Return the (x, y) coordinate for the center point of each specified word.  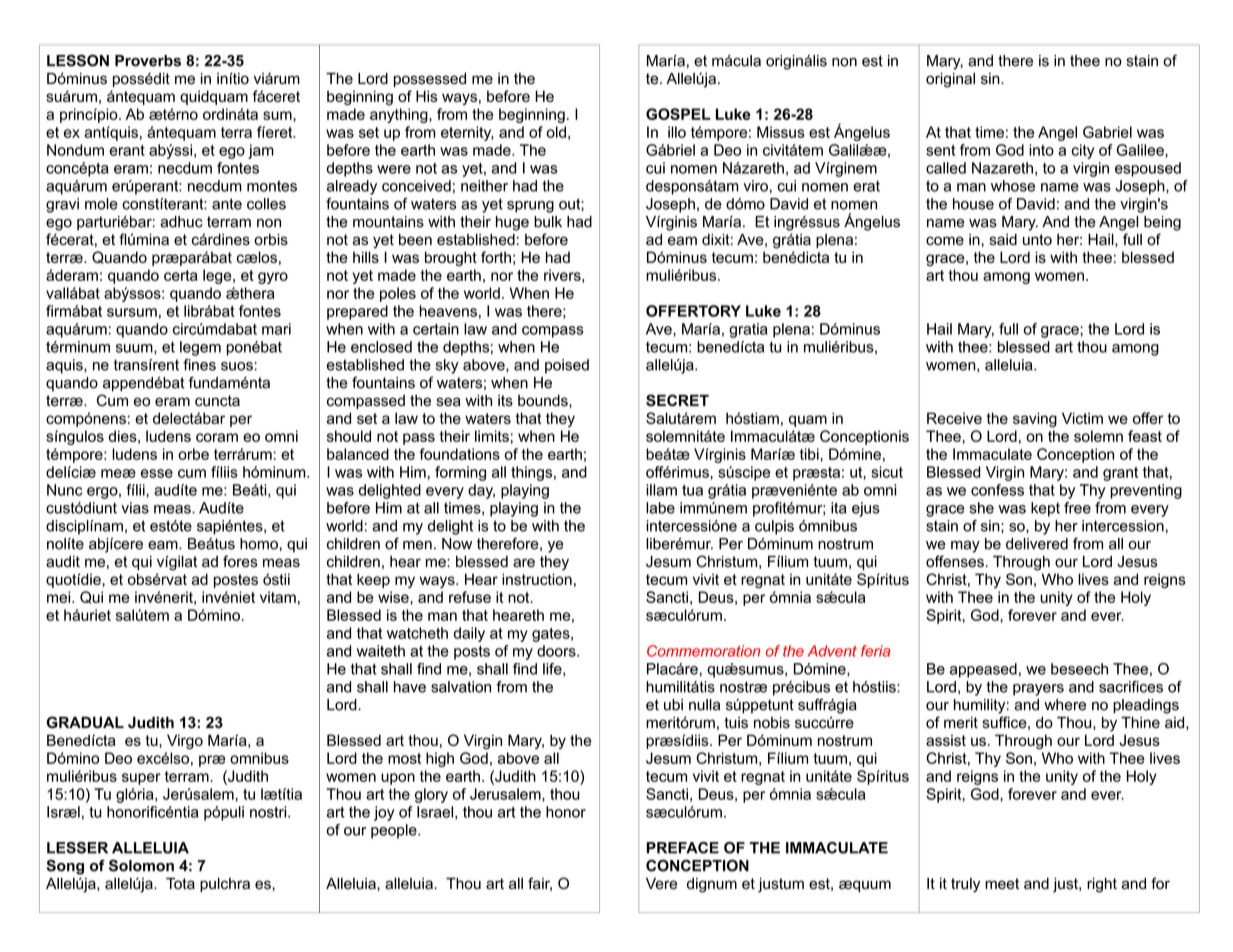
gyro (273, 278)
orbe (193, 454)
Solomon (141, 865)
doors (557, 651)
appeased (983, 670)
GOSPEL (678, 114)
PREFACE (683, 848)
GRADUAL (85, 722)
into (1041, 150)
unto (1037, 240)
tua (692, 490)
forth (496, 257)
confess (997, 490)
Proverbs (148, 61)
